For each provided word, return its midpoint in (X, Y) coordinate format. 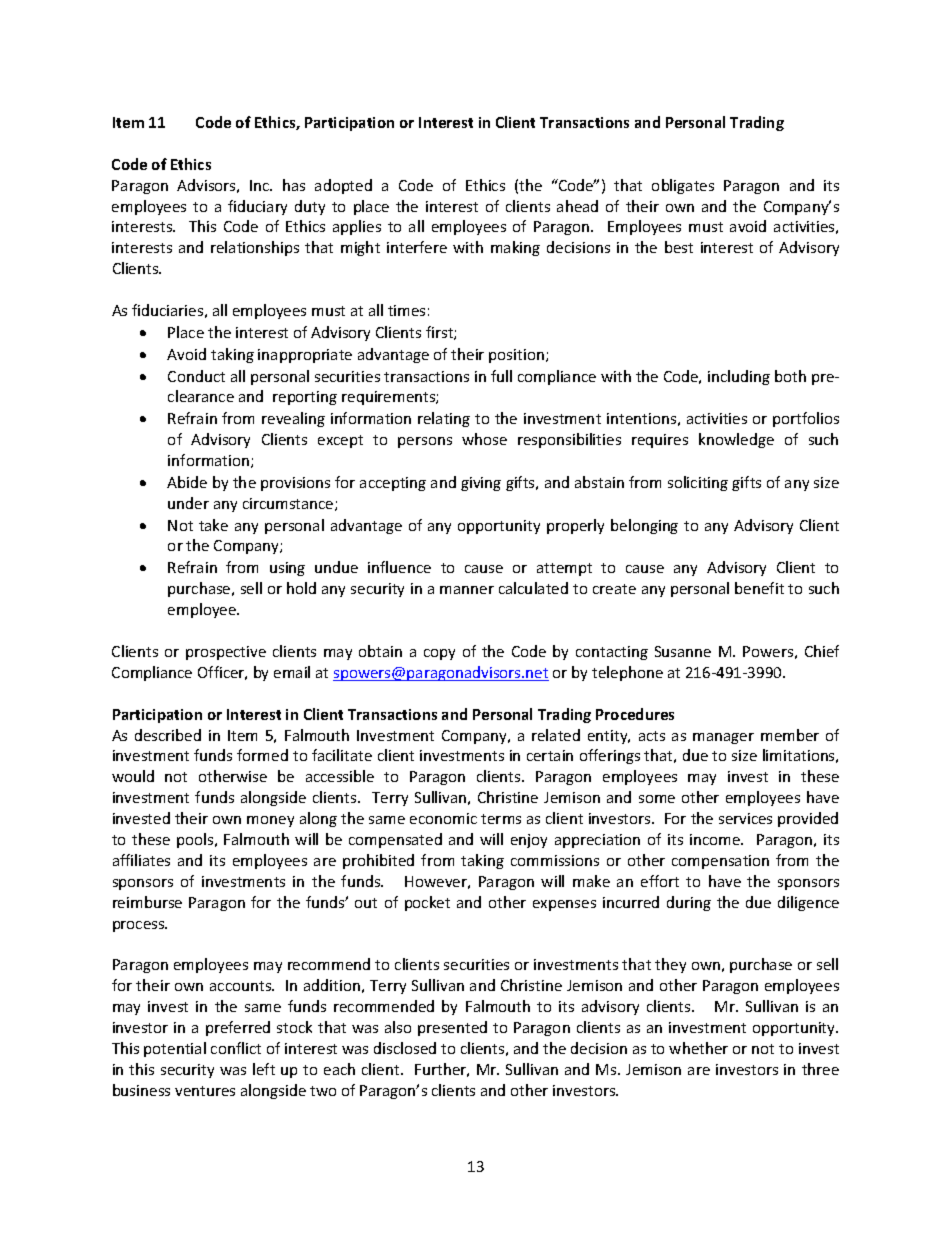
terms (501, 819)
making (515, 248)
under (188, 503)
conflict (236, 1048)
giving (481, 484)
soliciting (698, 483)
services (745, 818)
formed (262, 755)
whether (698, 1048)
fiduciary (257, 207)
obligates (683, 186)
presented (452, 1028)
